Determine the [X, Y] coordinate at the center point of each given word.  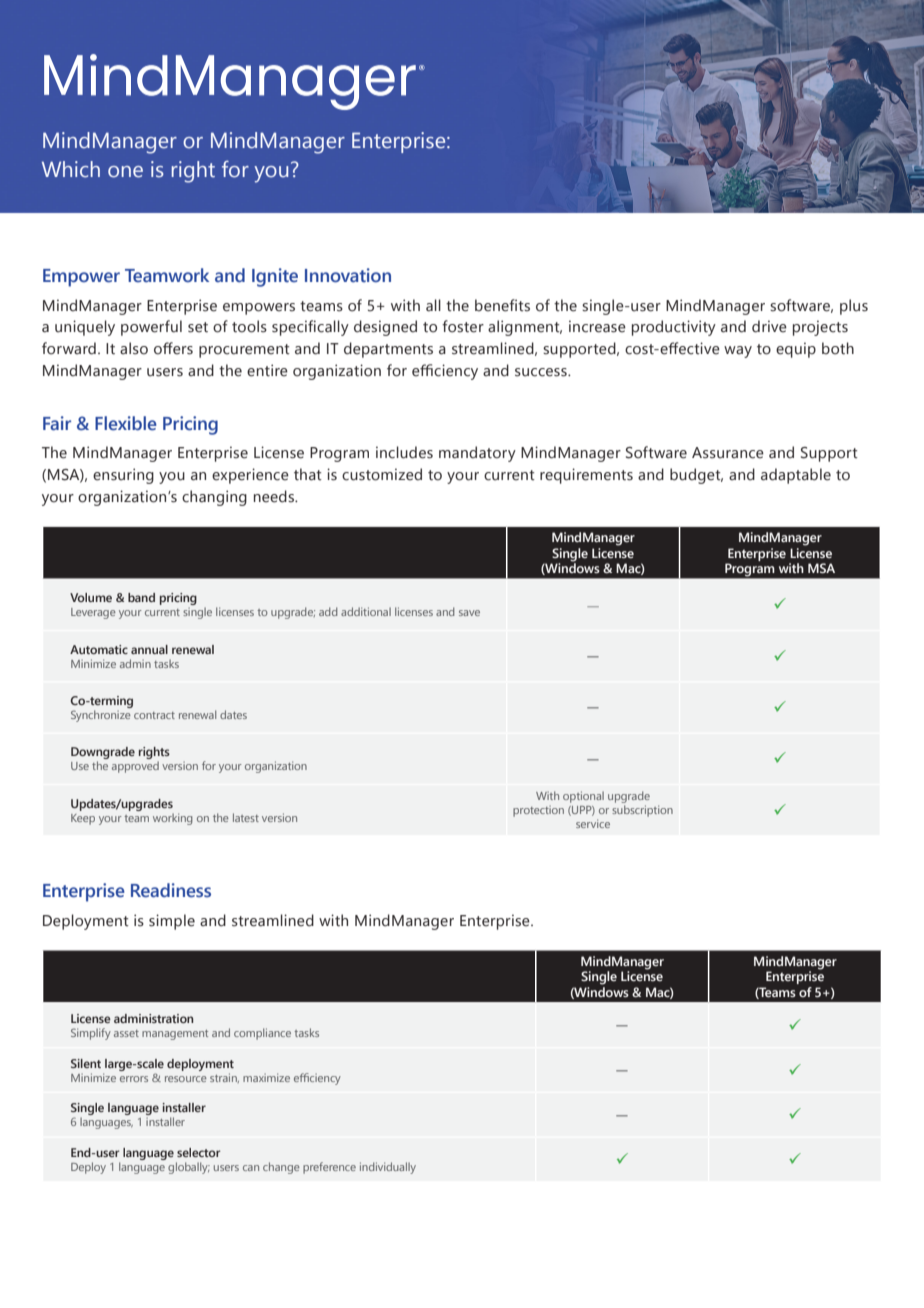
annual [149, 649]
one [125, 172]
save [469, 613]
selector [199, 1152]
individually [388, 1168]
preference [329, 1168]
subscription [642, 811]
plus [854, 307]
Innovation [348, 275]
